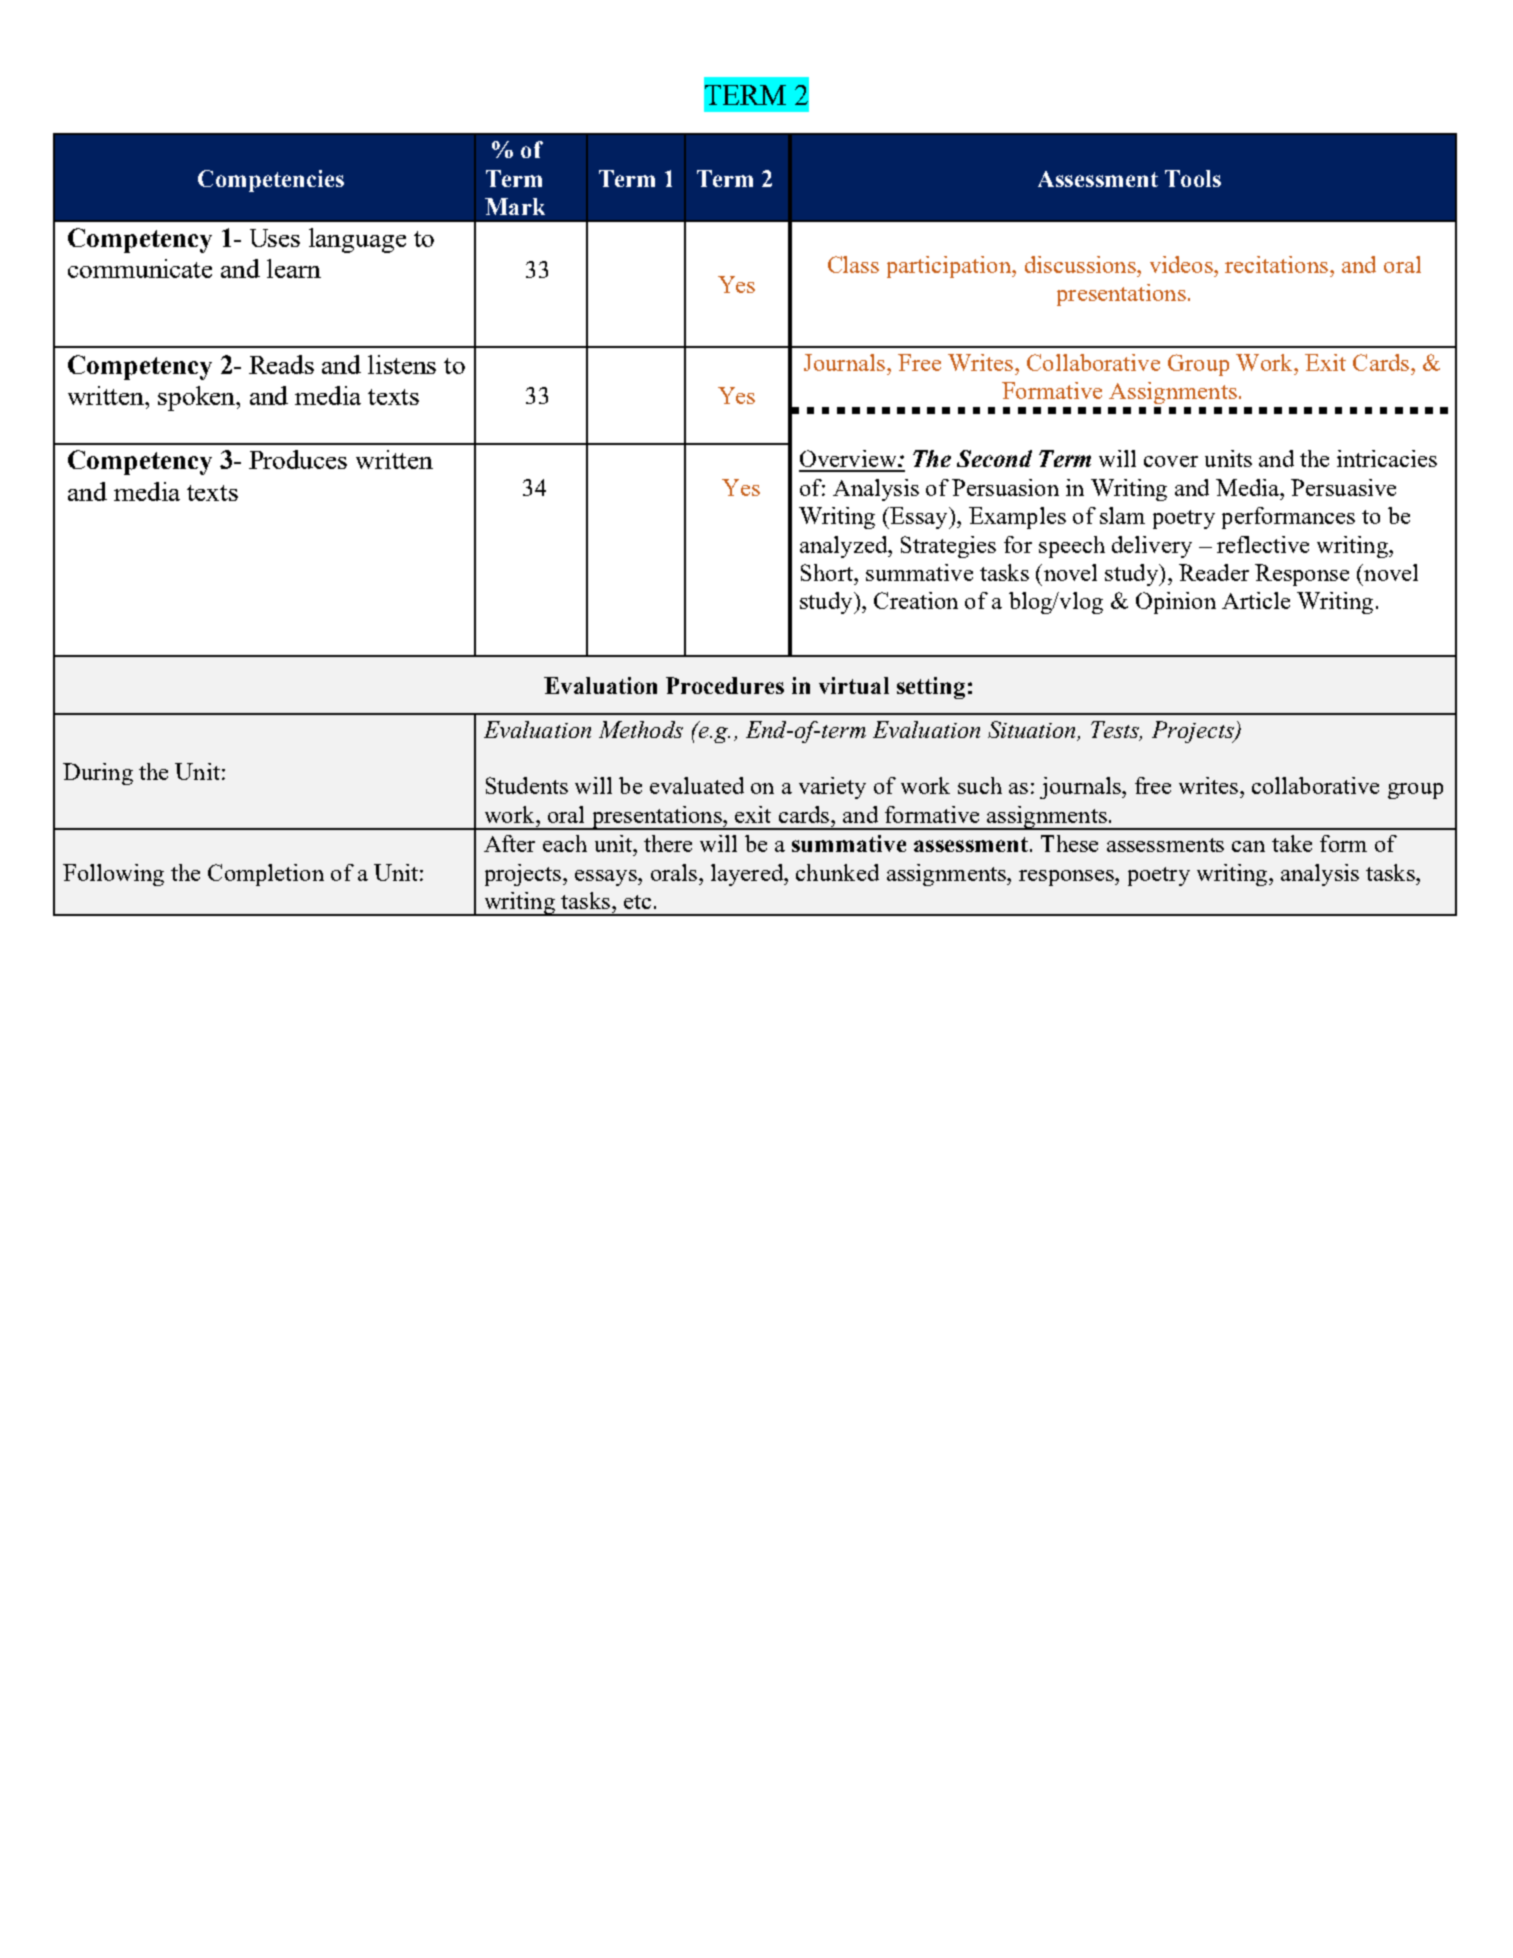  Describe the element at coordinates (1263, 544) in the document. I see `reflective` at that location.
